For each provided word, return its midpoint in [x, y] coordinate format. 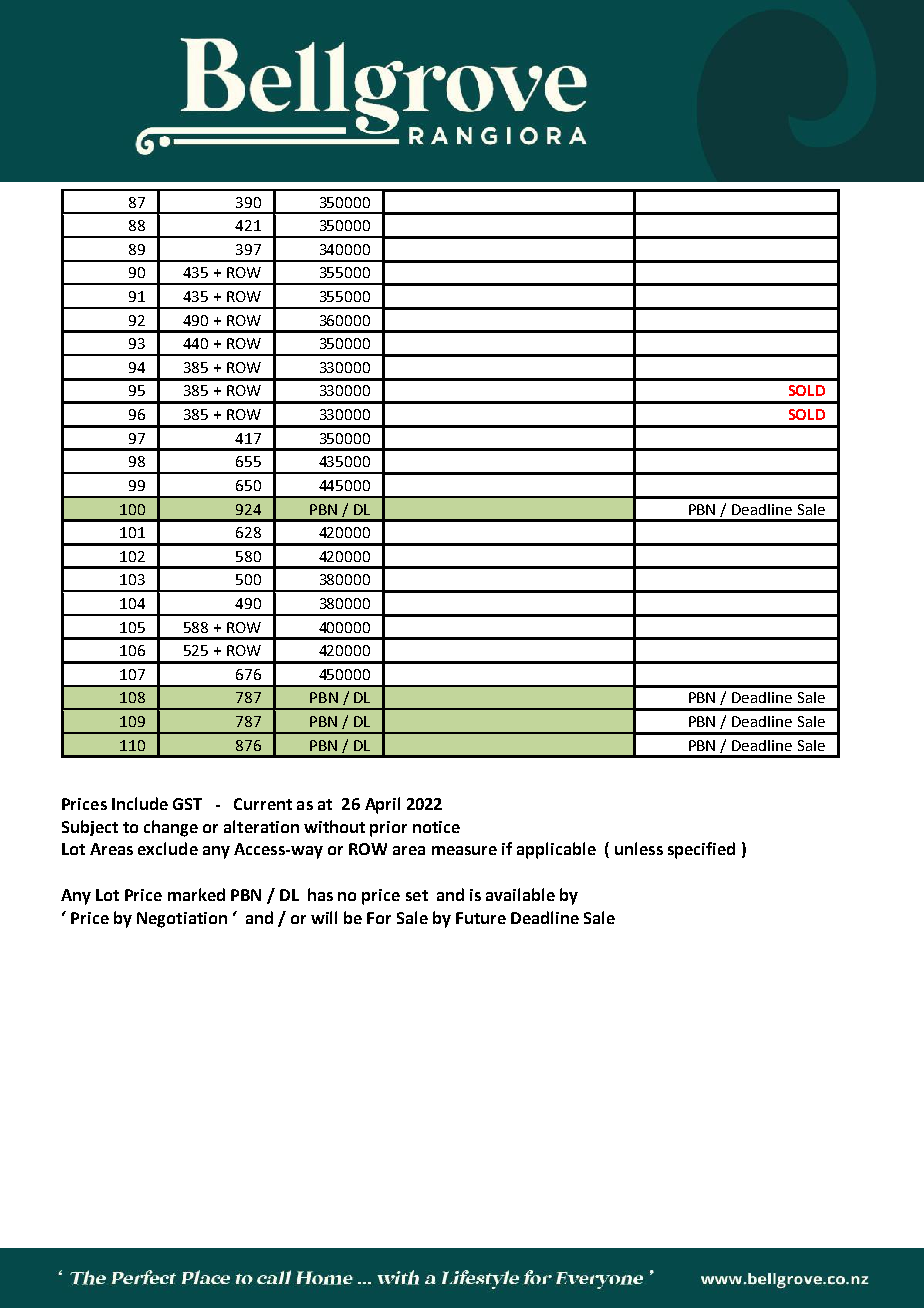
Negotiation [182, 920]
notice [436, 827]
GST [187, 804]
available [520, 894]
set [417, 895]
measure [464, 850]
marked [196, 894]
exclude [168, 848]
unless [639, 848]
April [382, 805]
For [379, 918]
